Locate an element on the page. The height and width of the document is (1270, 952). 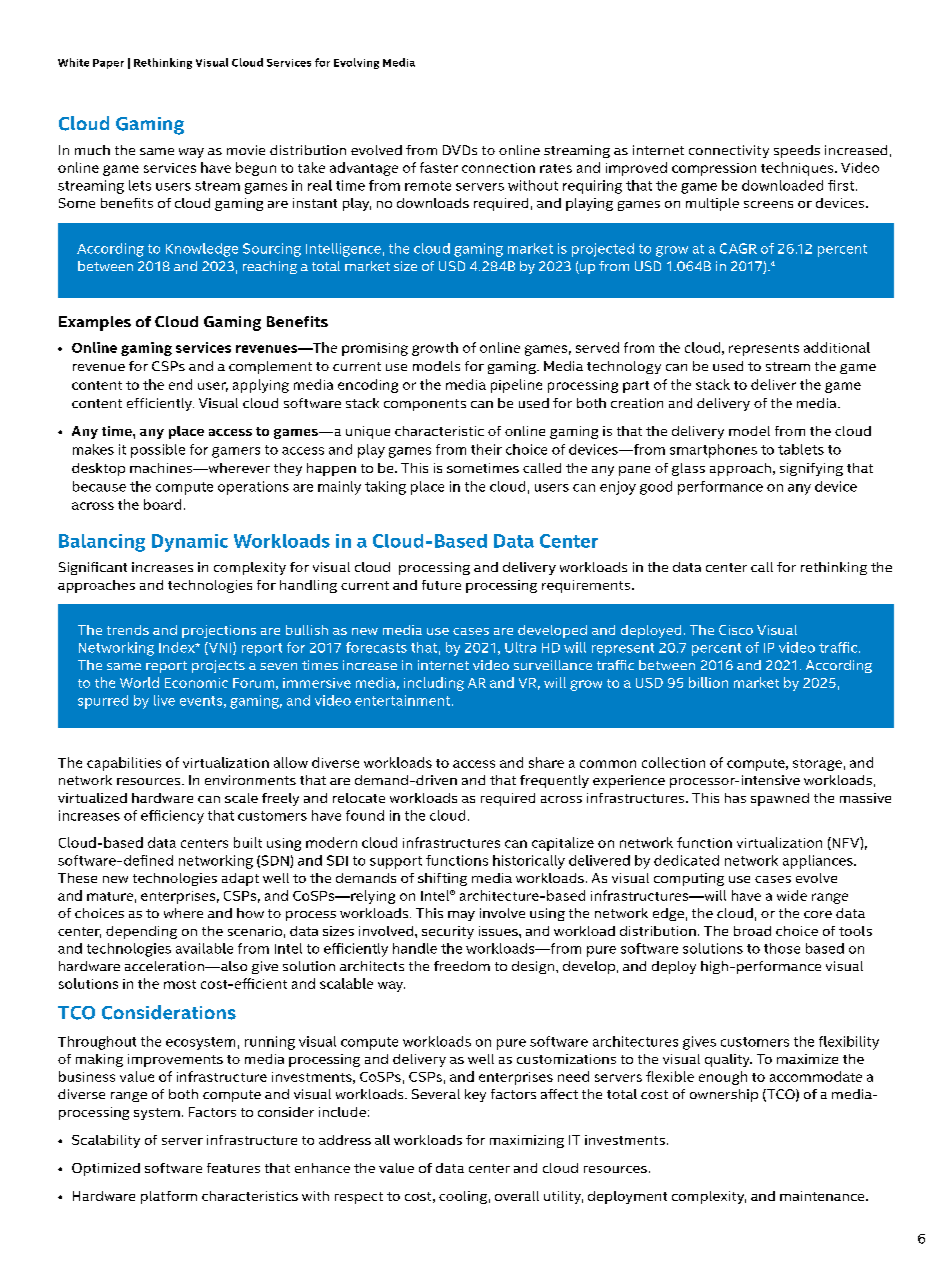
speeds is located at coordinates (797, 151).
